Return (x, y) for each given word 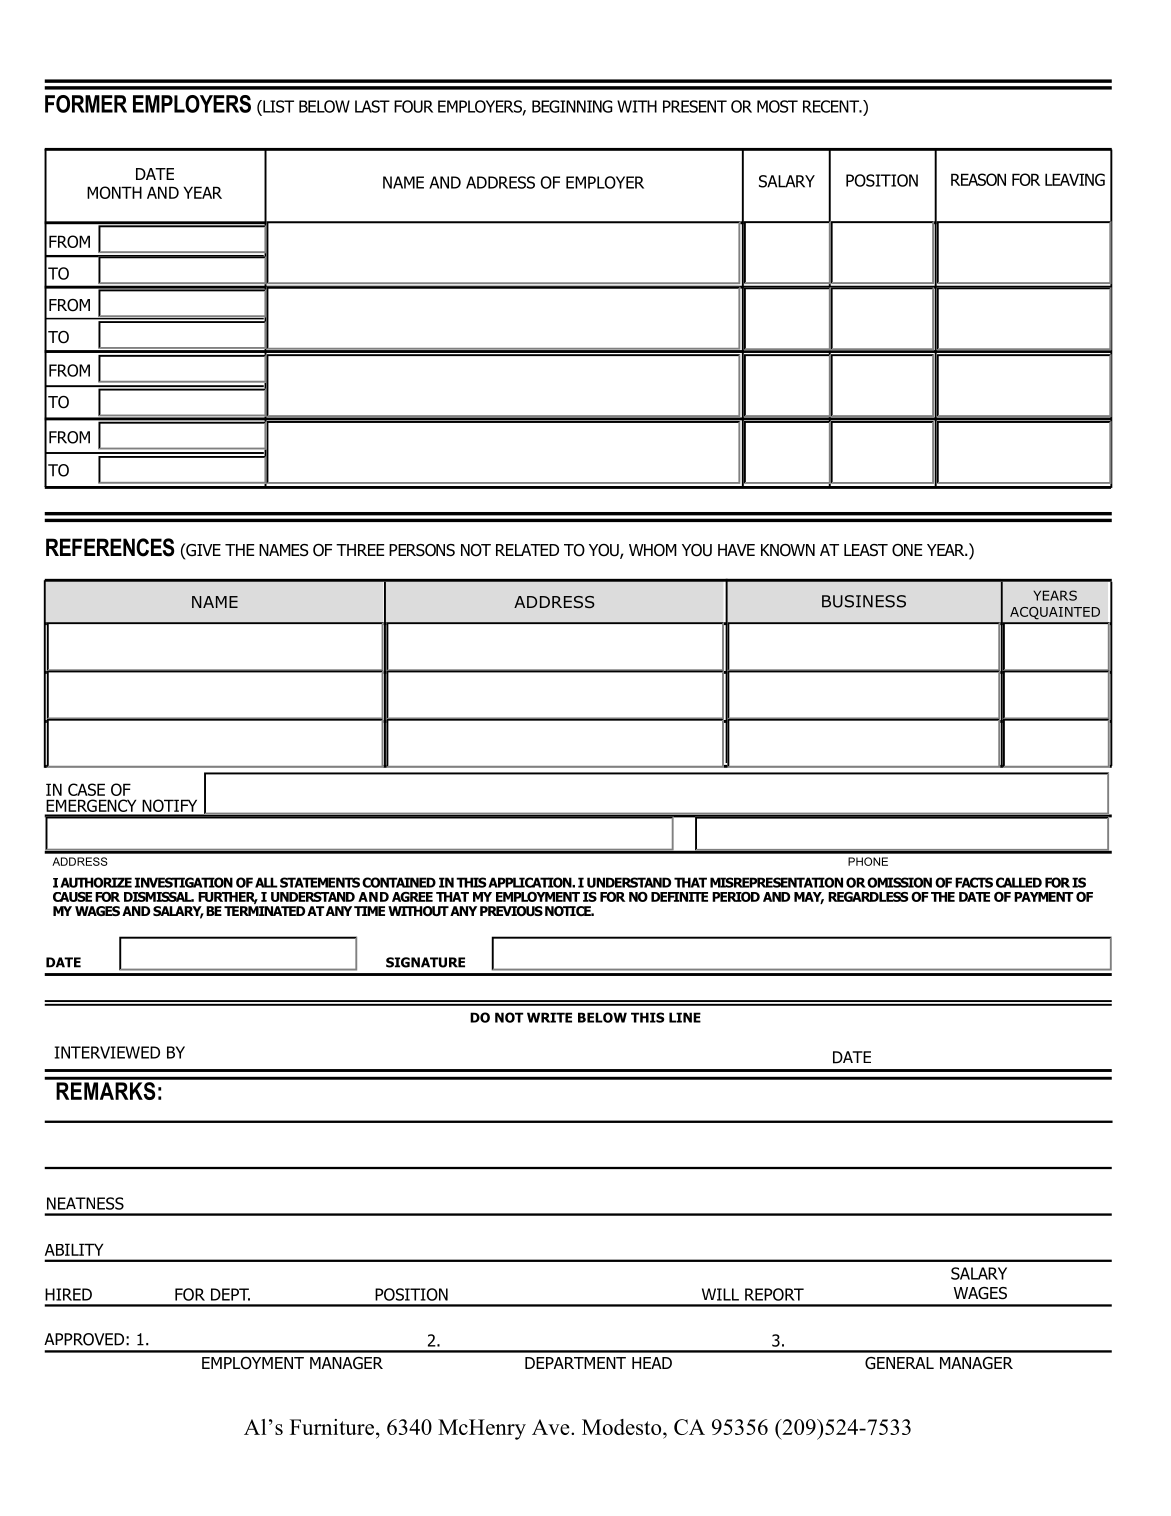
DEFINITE (679, 897)
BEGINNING (572, 106)
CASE (86, 789)
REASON (978, 179)
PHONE (868, 861)
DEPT (230, 1294)
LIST (277, 106)
